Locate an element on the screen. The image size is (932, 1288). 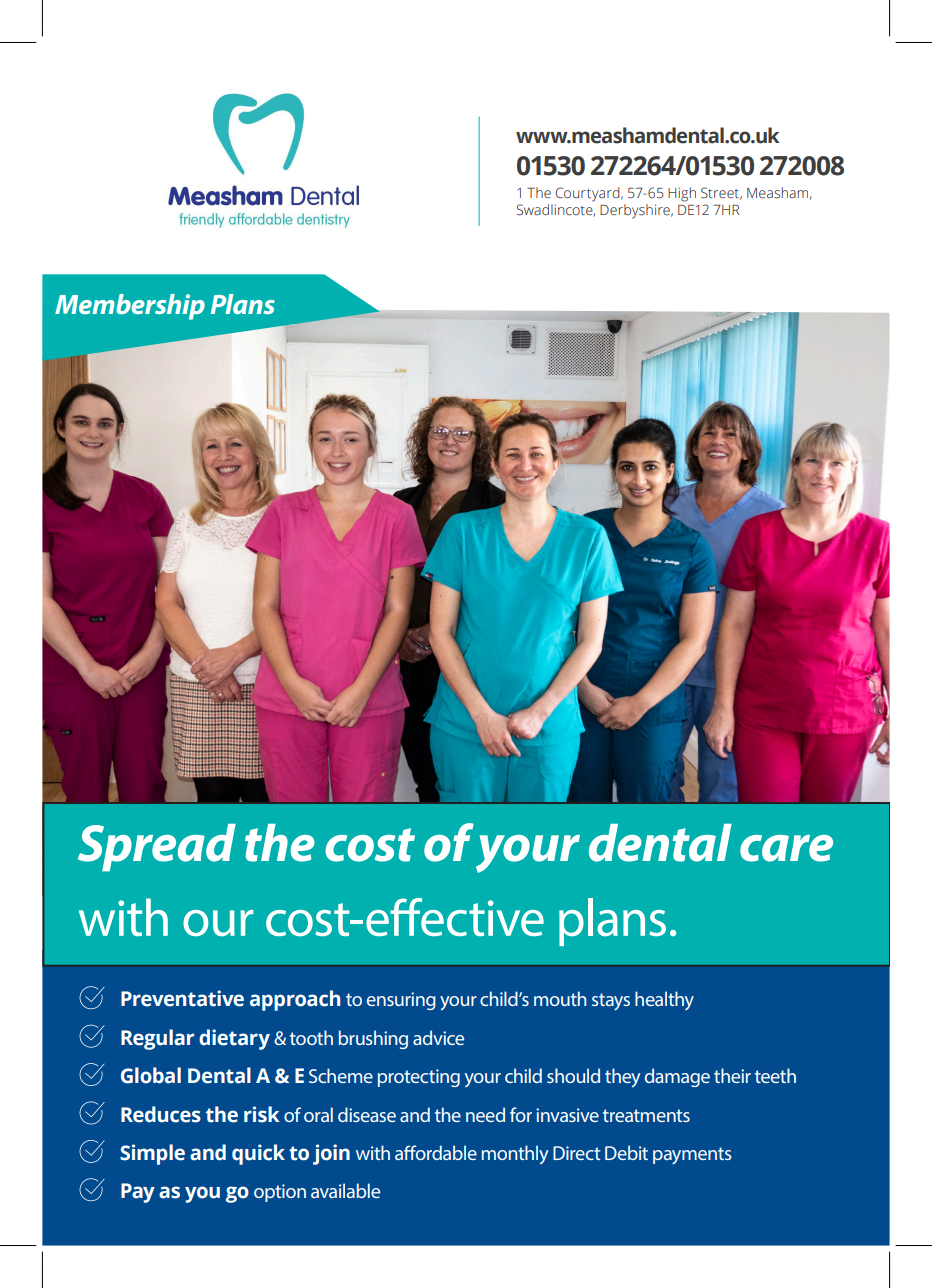
approach is located at coordinates (295, 1000).
